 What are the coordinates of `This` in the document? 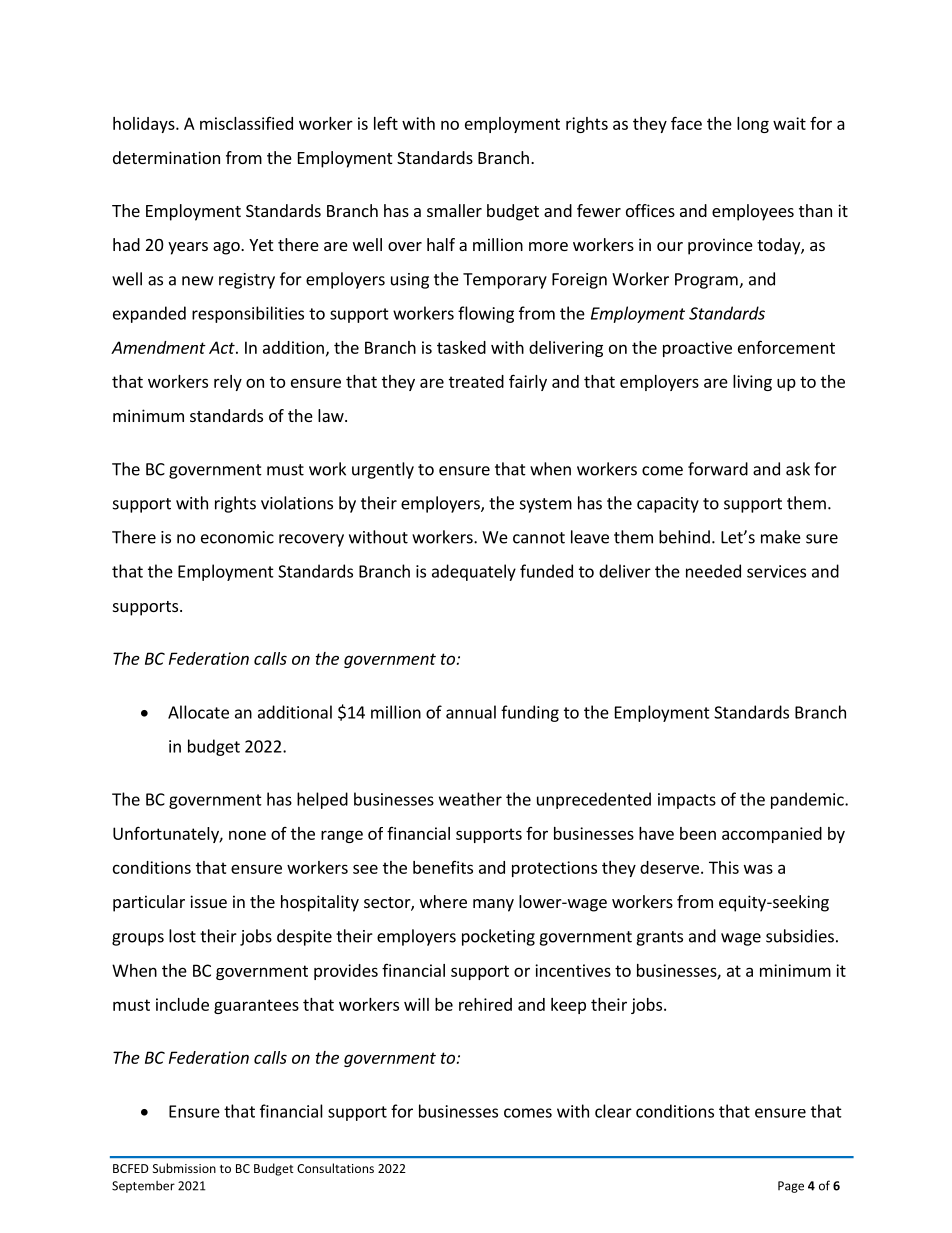 It's located at (724, 867).
